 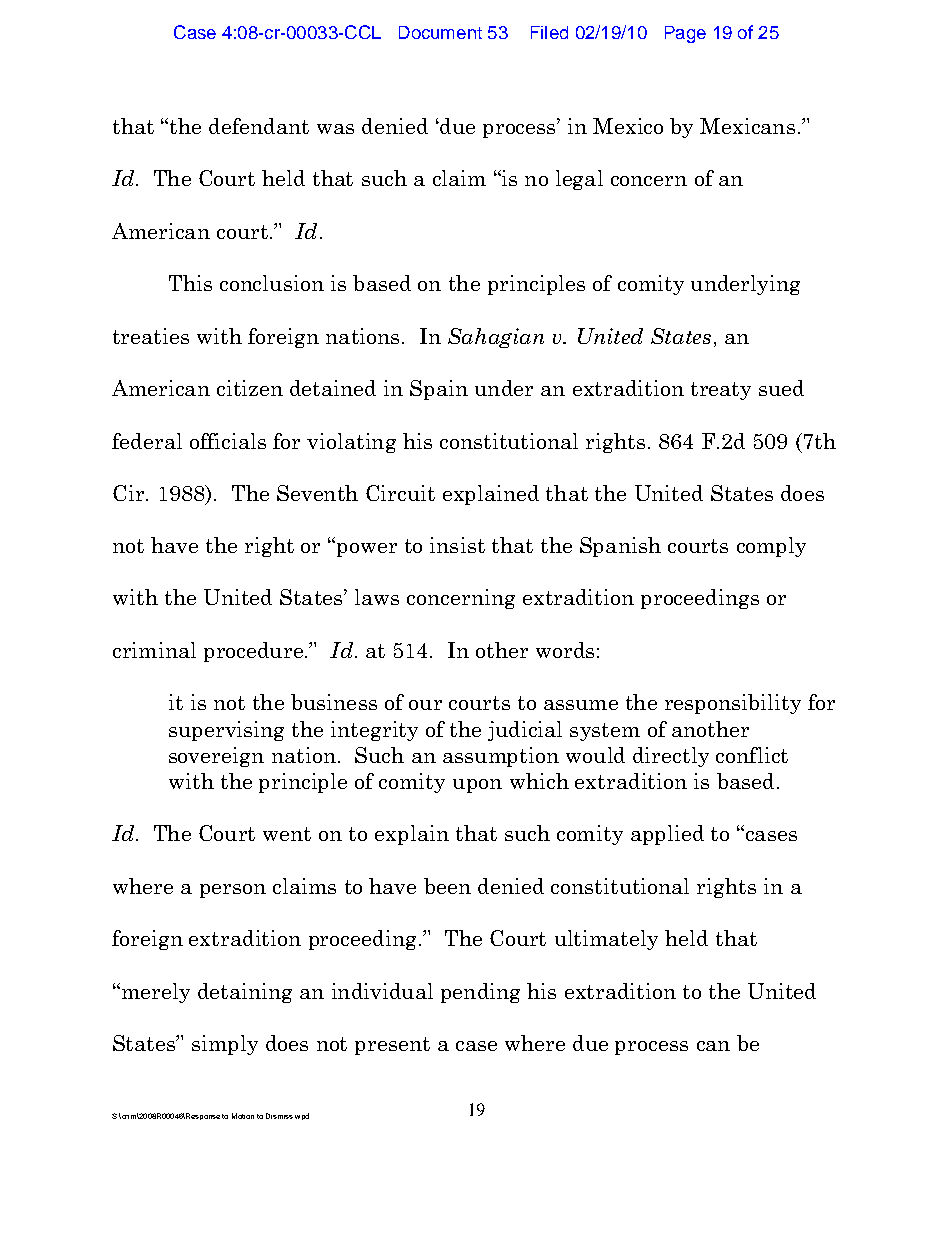 What do you see at coordinates (685, 34) in the screenshot?
I see `Page` at bounding box center [685, 34].
